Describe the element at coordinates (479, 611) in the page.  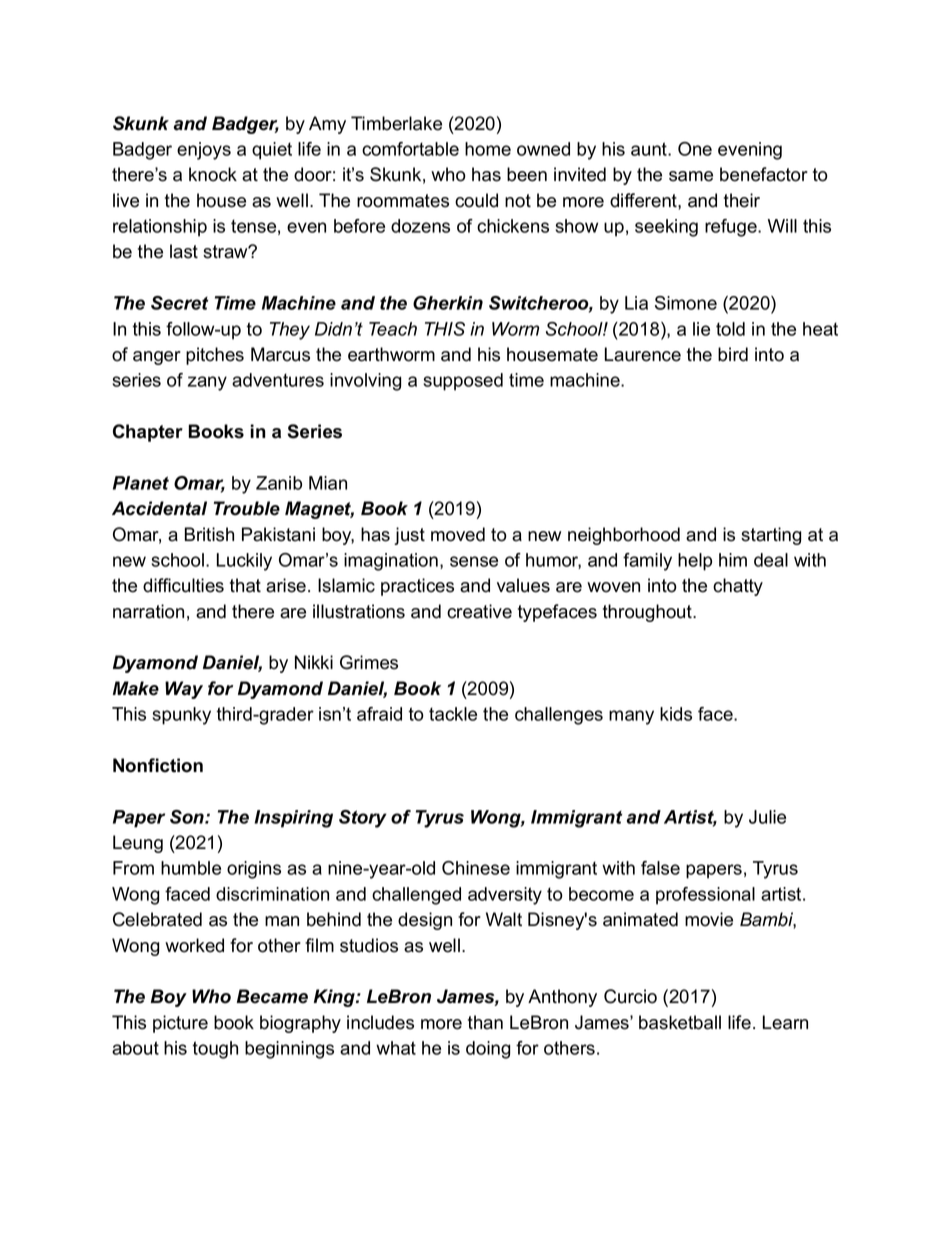
I see `creative` at that location.
